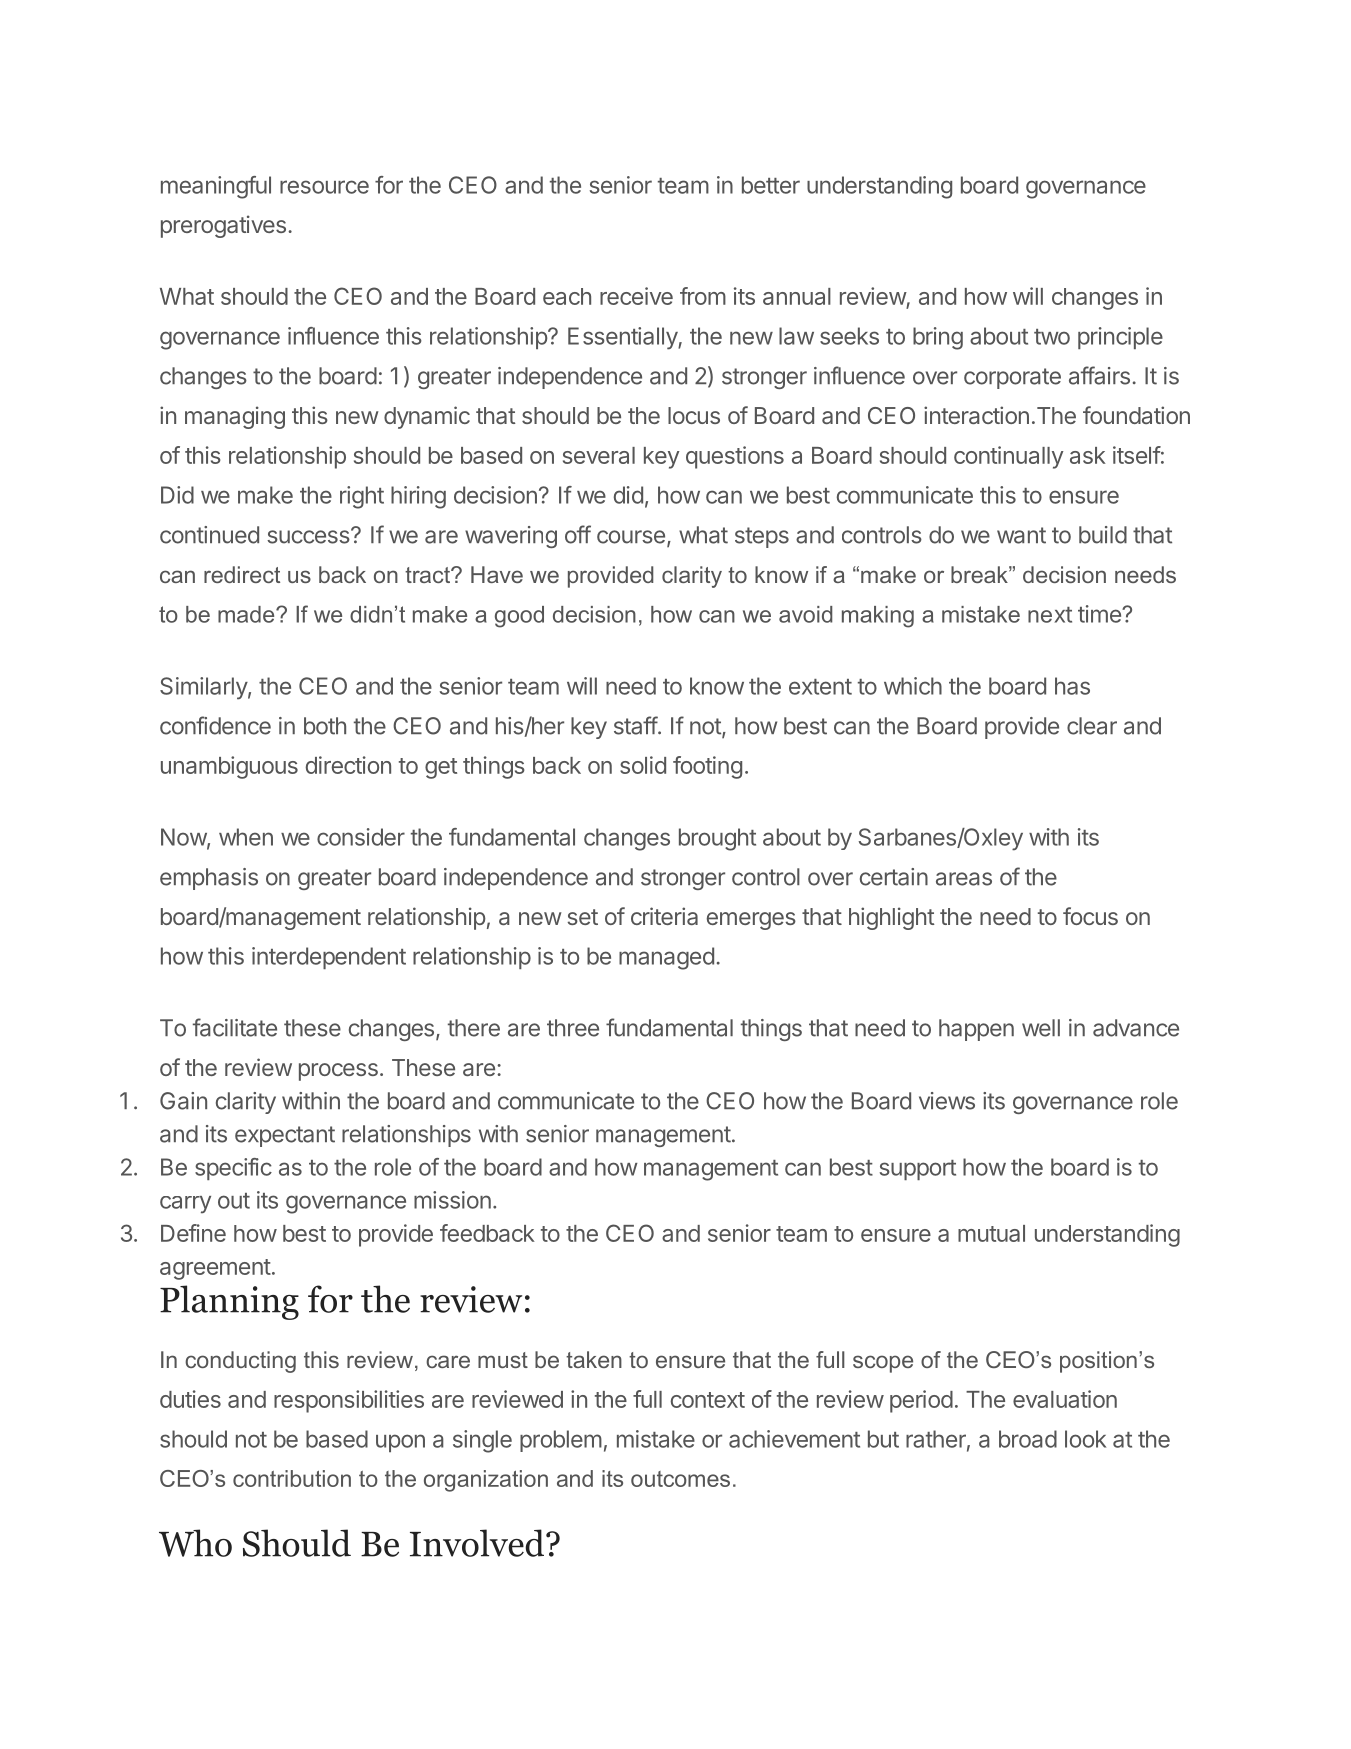 The height and width of the screenshot is (1749, 1351). I want to click on broad, so click(1028, 1439).
